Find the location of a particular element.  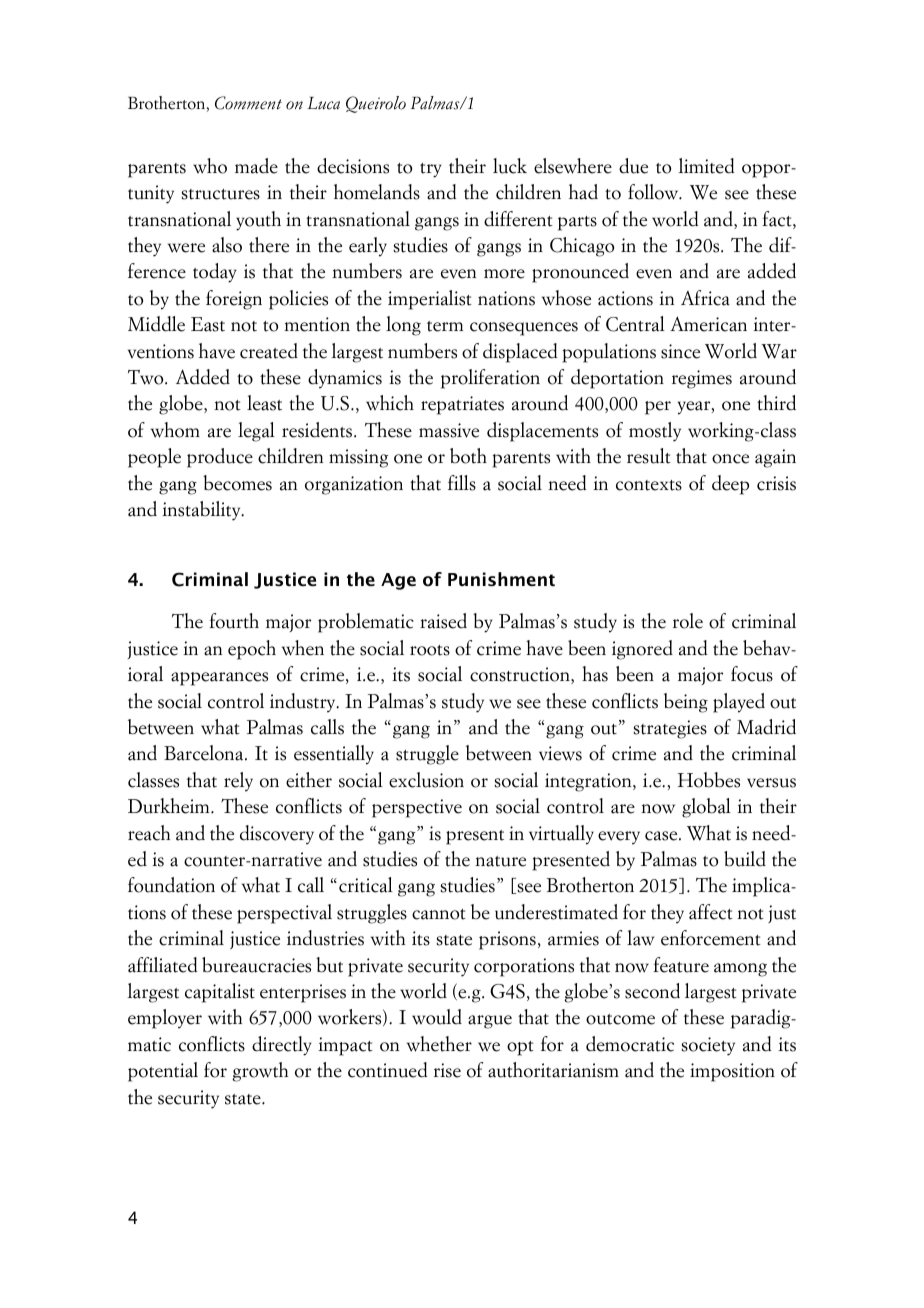

rely is located at coordinates (238, 782).
